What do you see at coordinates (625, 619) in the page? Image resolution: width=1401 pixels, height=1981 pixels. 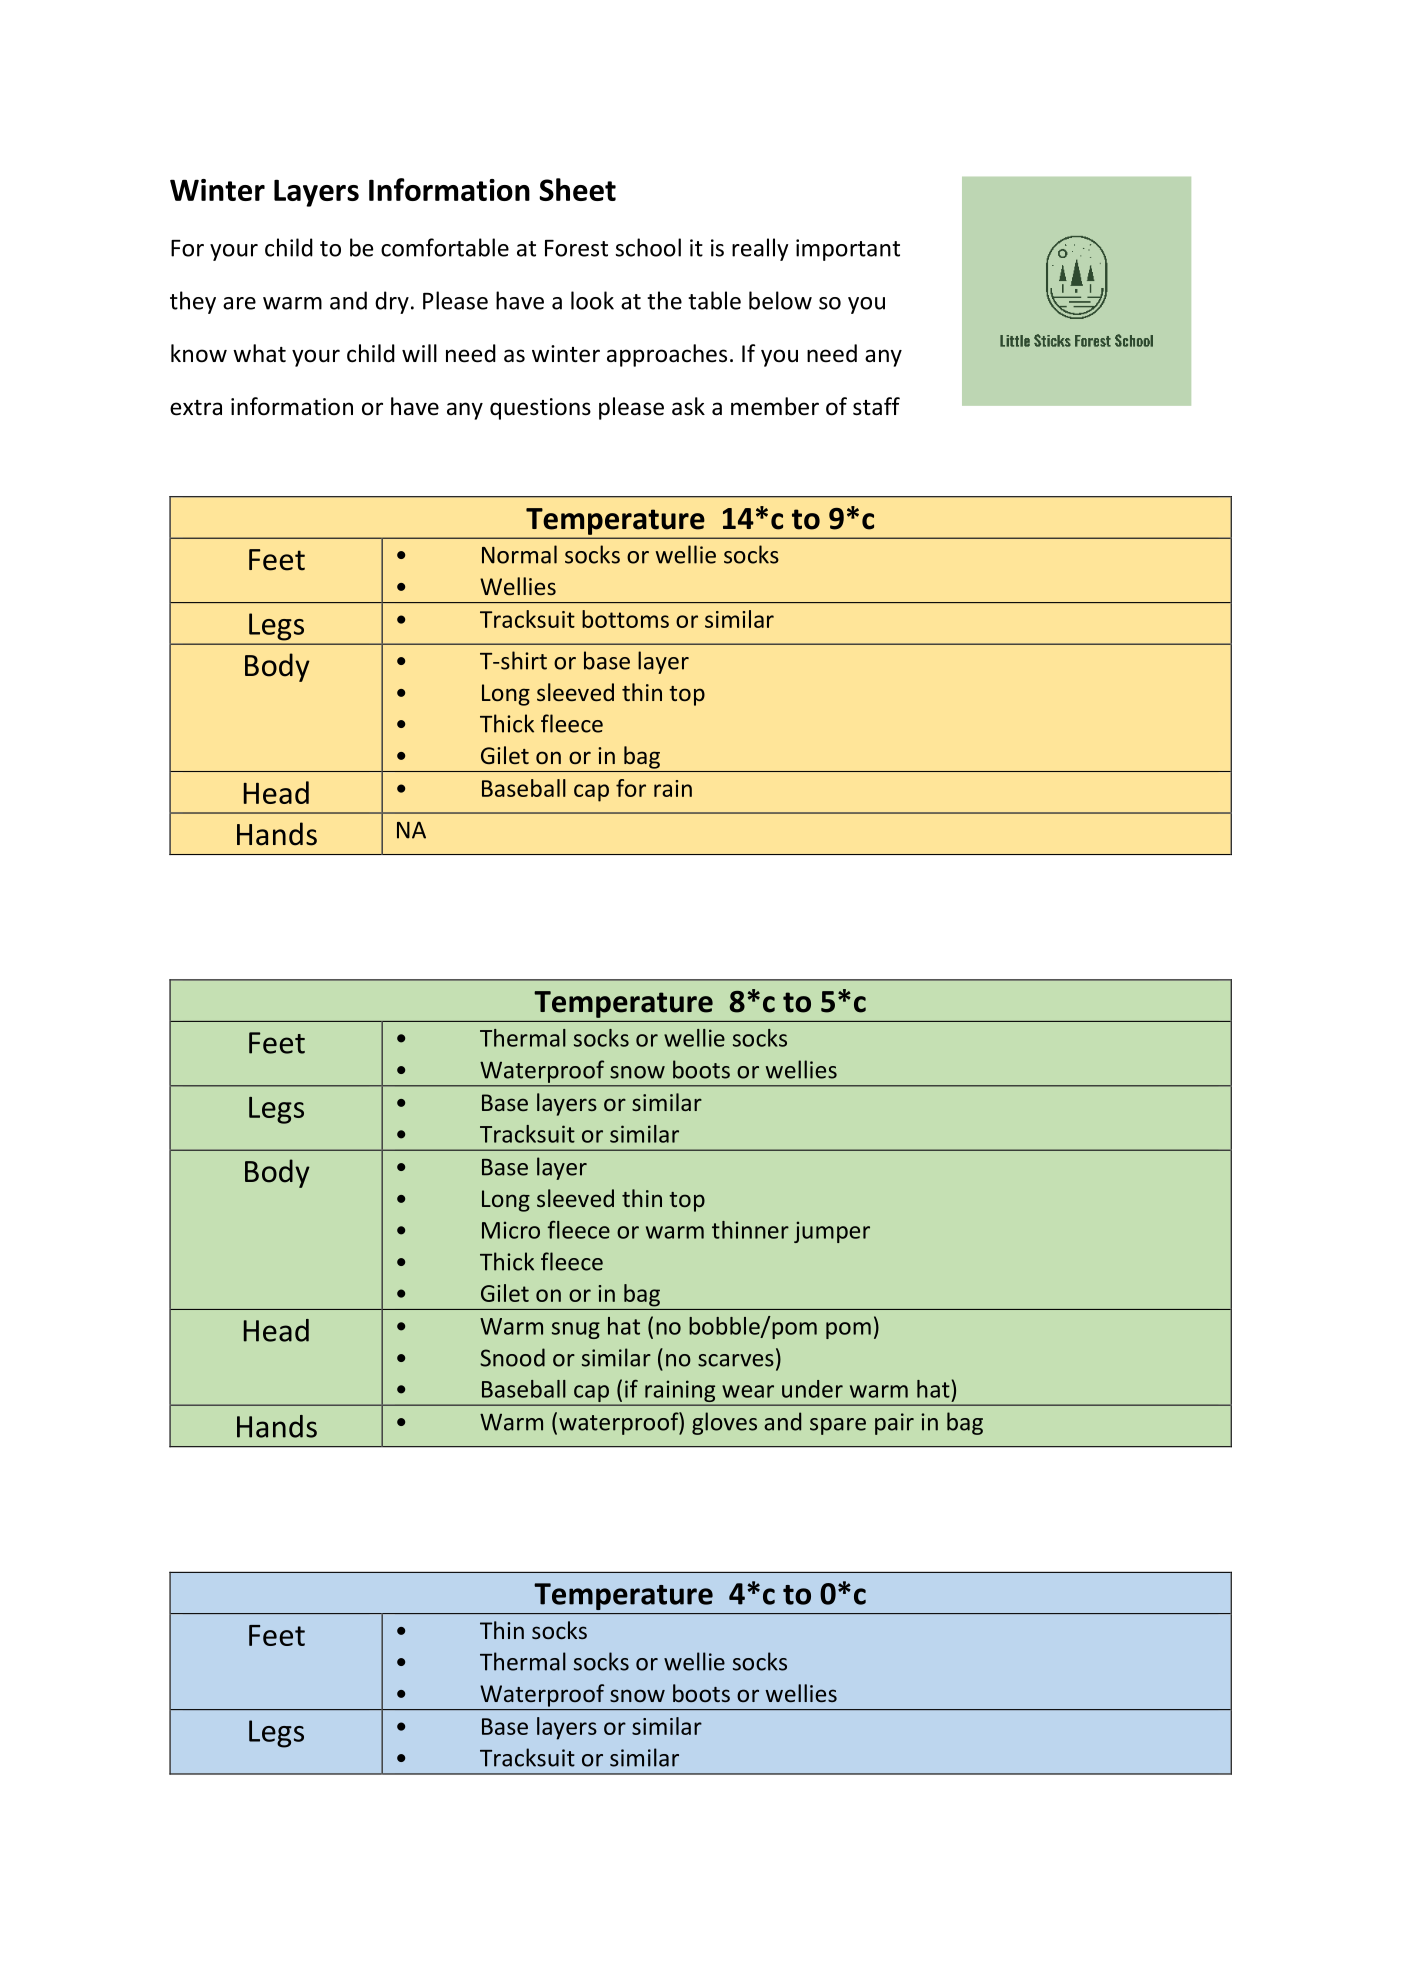 I see `bottoms` at bounding box center [625, 619].
